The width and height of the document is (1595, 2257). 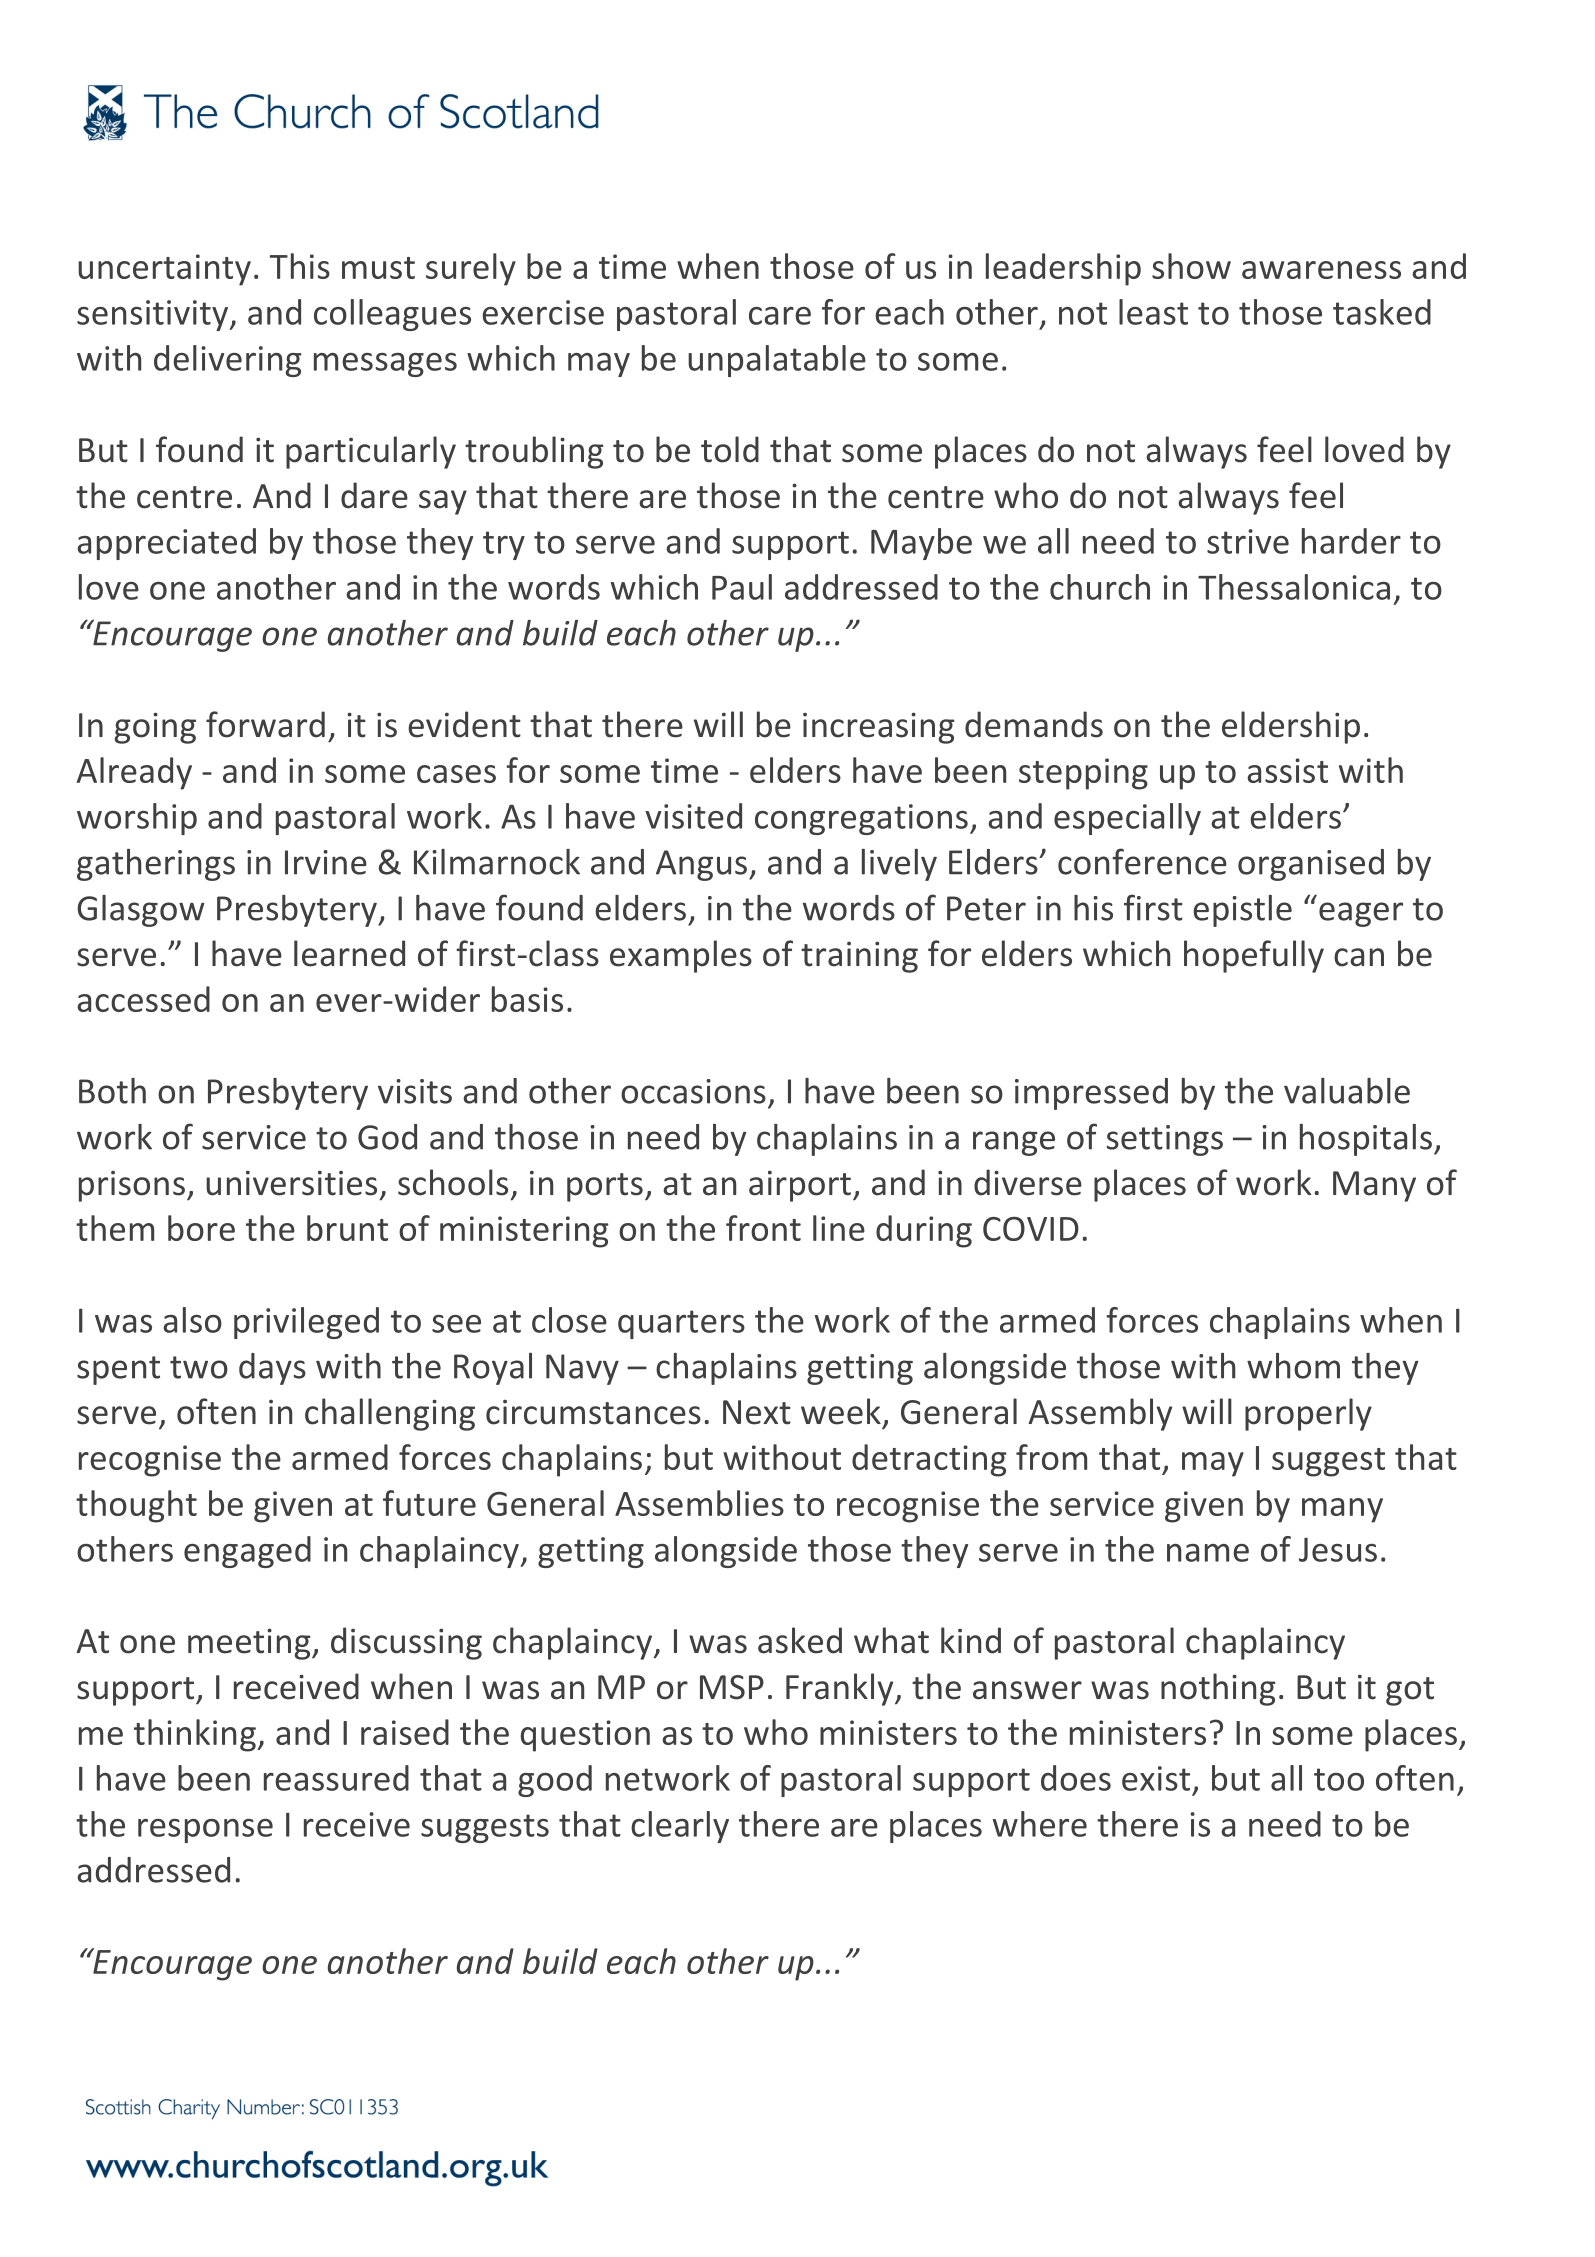 What do you see at coordinates (680, 1827) in the document?
I see `clearly` at bounding box center [680, 1827].
